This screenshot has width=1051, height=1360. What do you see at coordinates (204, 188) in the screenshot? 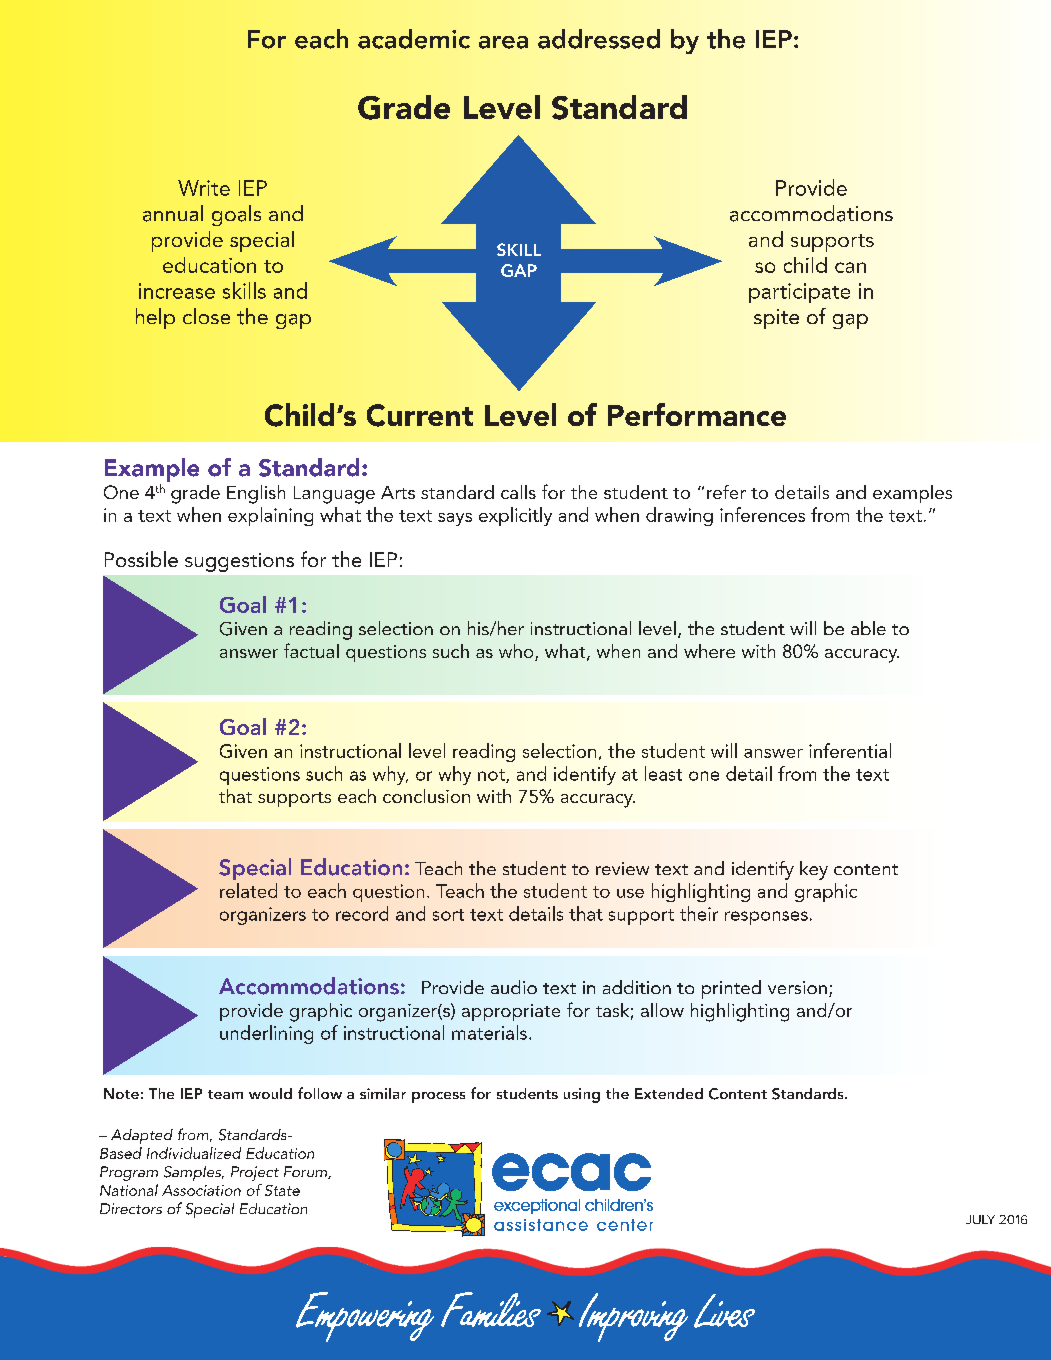
I see `Write` at bounding box center [204, 188].
